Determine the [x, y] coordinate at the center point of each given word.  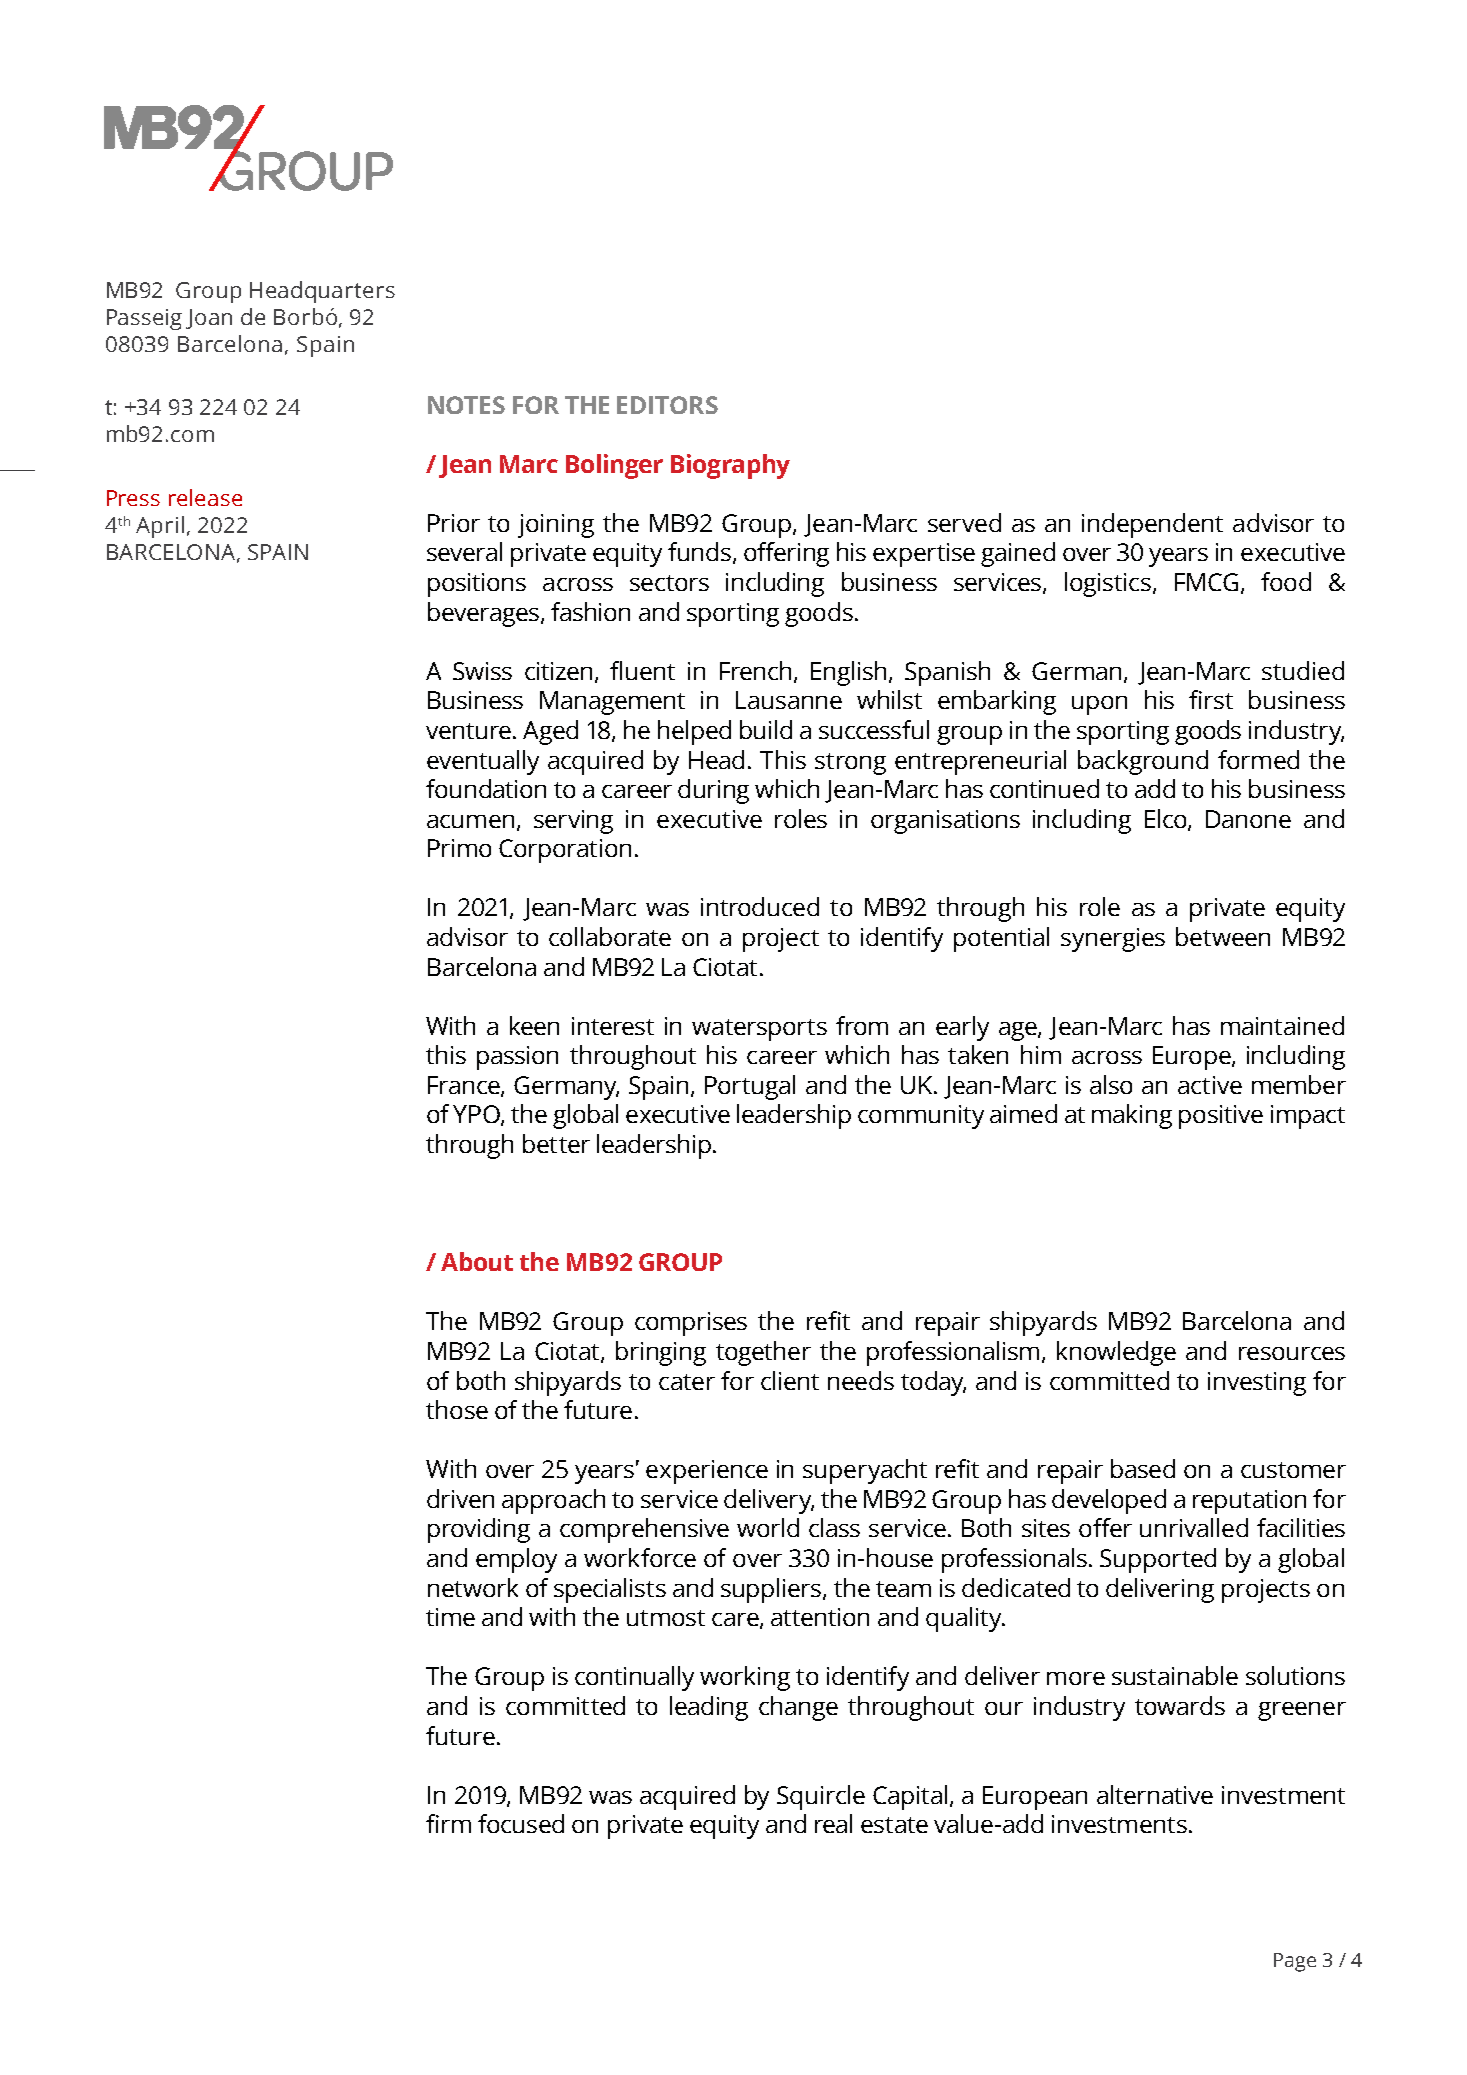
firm [448, 1823]
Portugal [750, 1087]
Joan [209, 319]
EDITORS [667, 405]
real [833, 1823]
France [465, 1086]
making [1132, 1116]
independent [1152, 525]
